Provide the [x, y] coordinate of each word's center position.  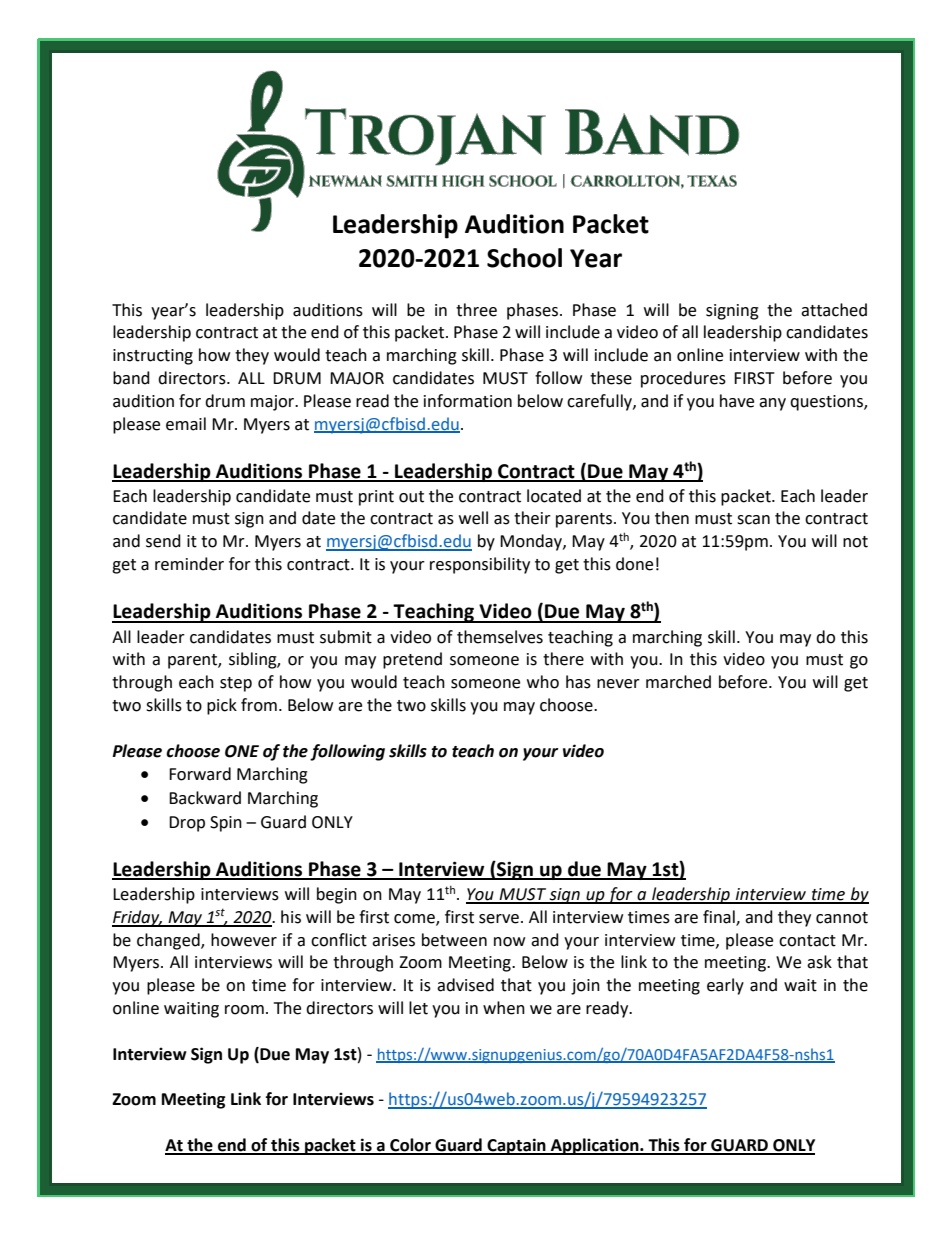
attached [834, 310]
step [236, 684]
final [720, 917]
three [476, 310]
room [244, 1010]
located [554, 496]
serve [499, 919]
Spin [226, 824]
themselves [500, 637]
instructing [153, 357]
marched [678, 682]
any [772, 404]
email [186, 424]
